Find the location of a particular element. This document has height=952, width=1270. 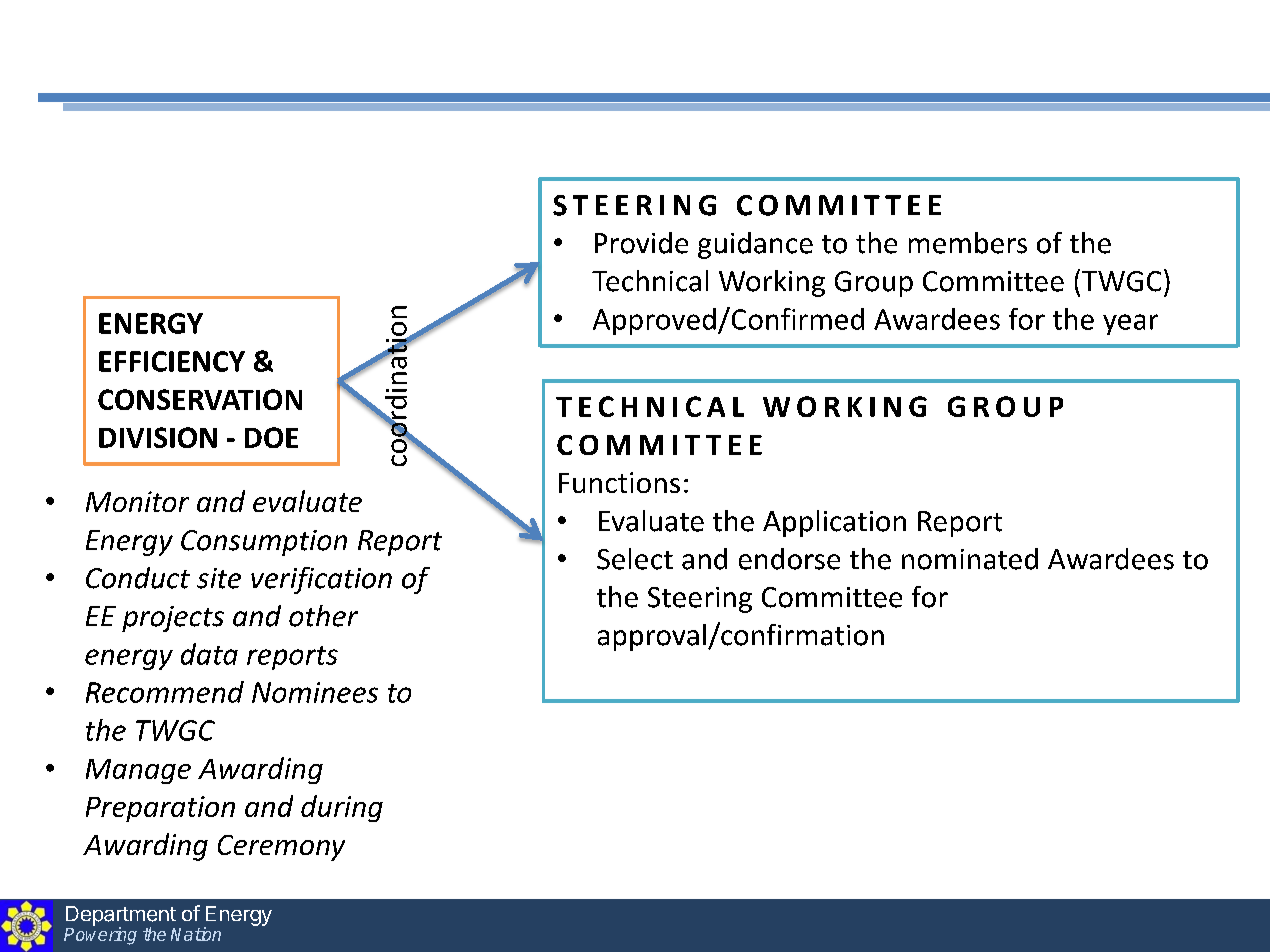

year is located at coordinates (1130, 324).
